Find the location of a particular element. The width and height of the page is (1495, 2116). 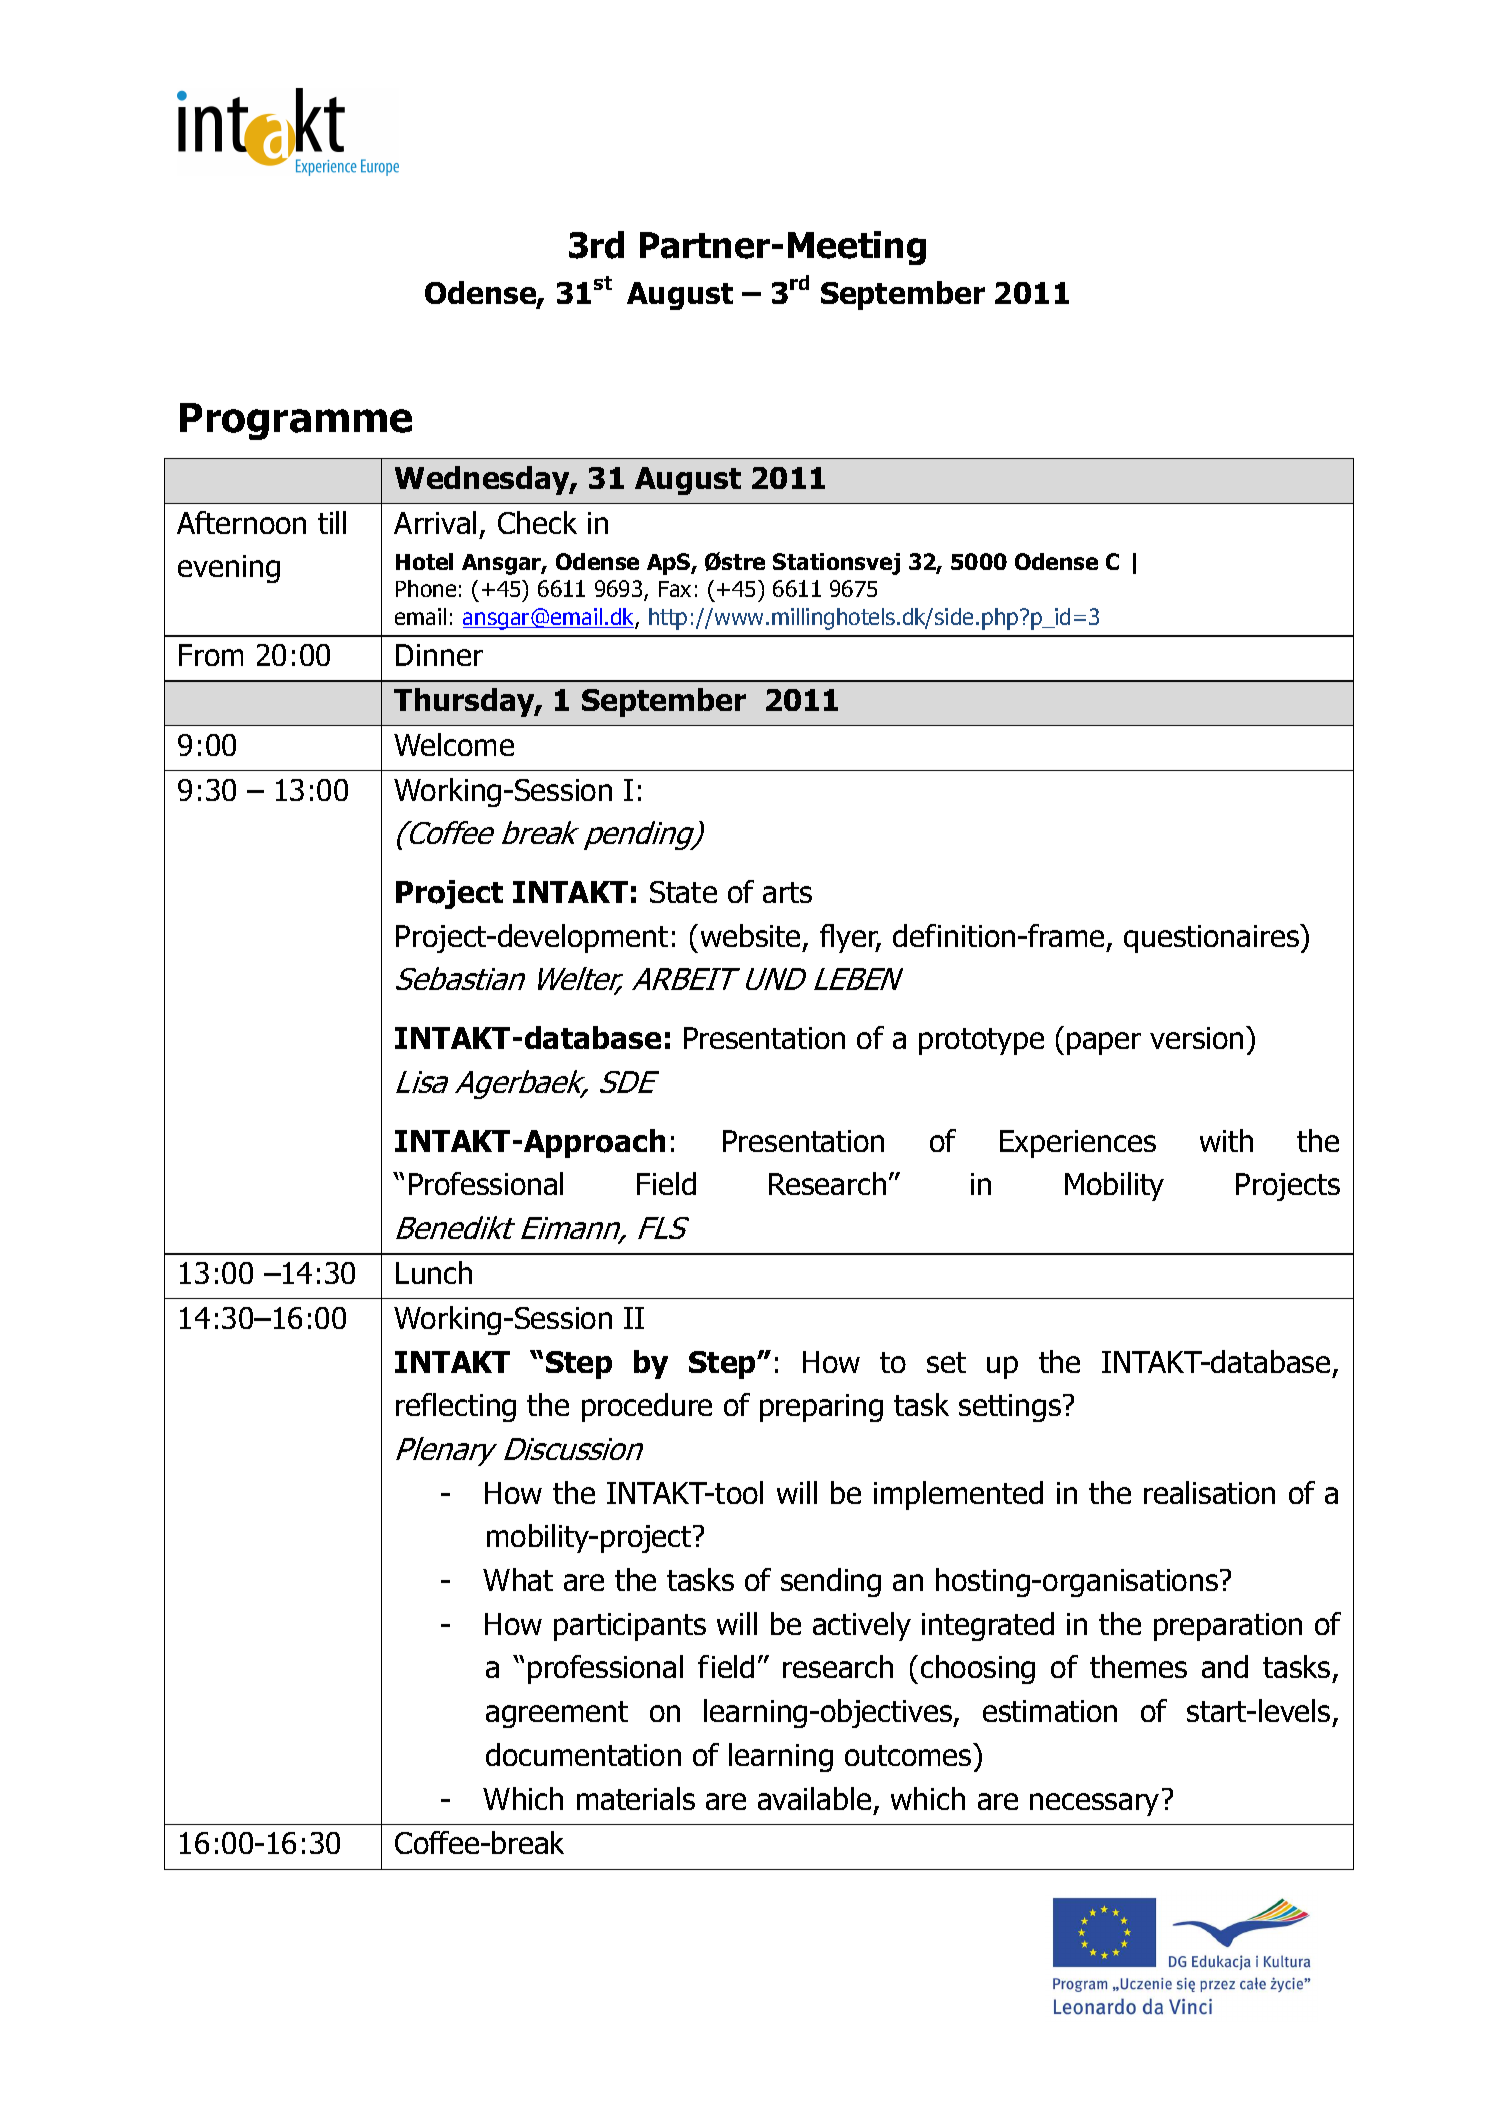

procedure is located at coordinates (647, 1407).
